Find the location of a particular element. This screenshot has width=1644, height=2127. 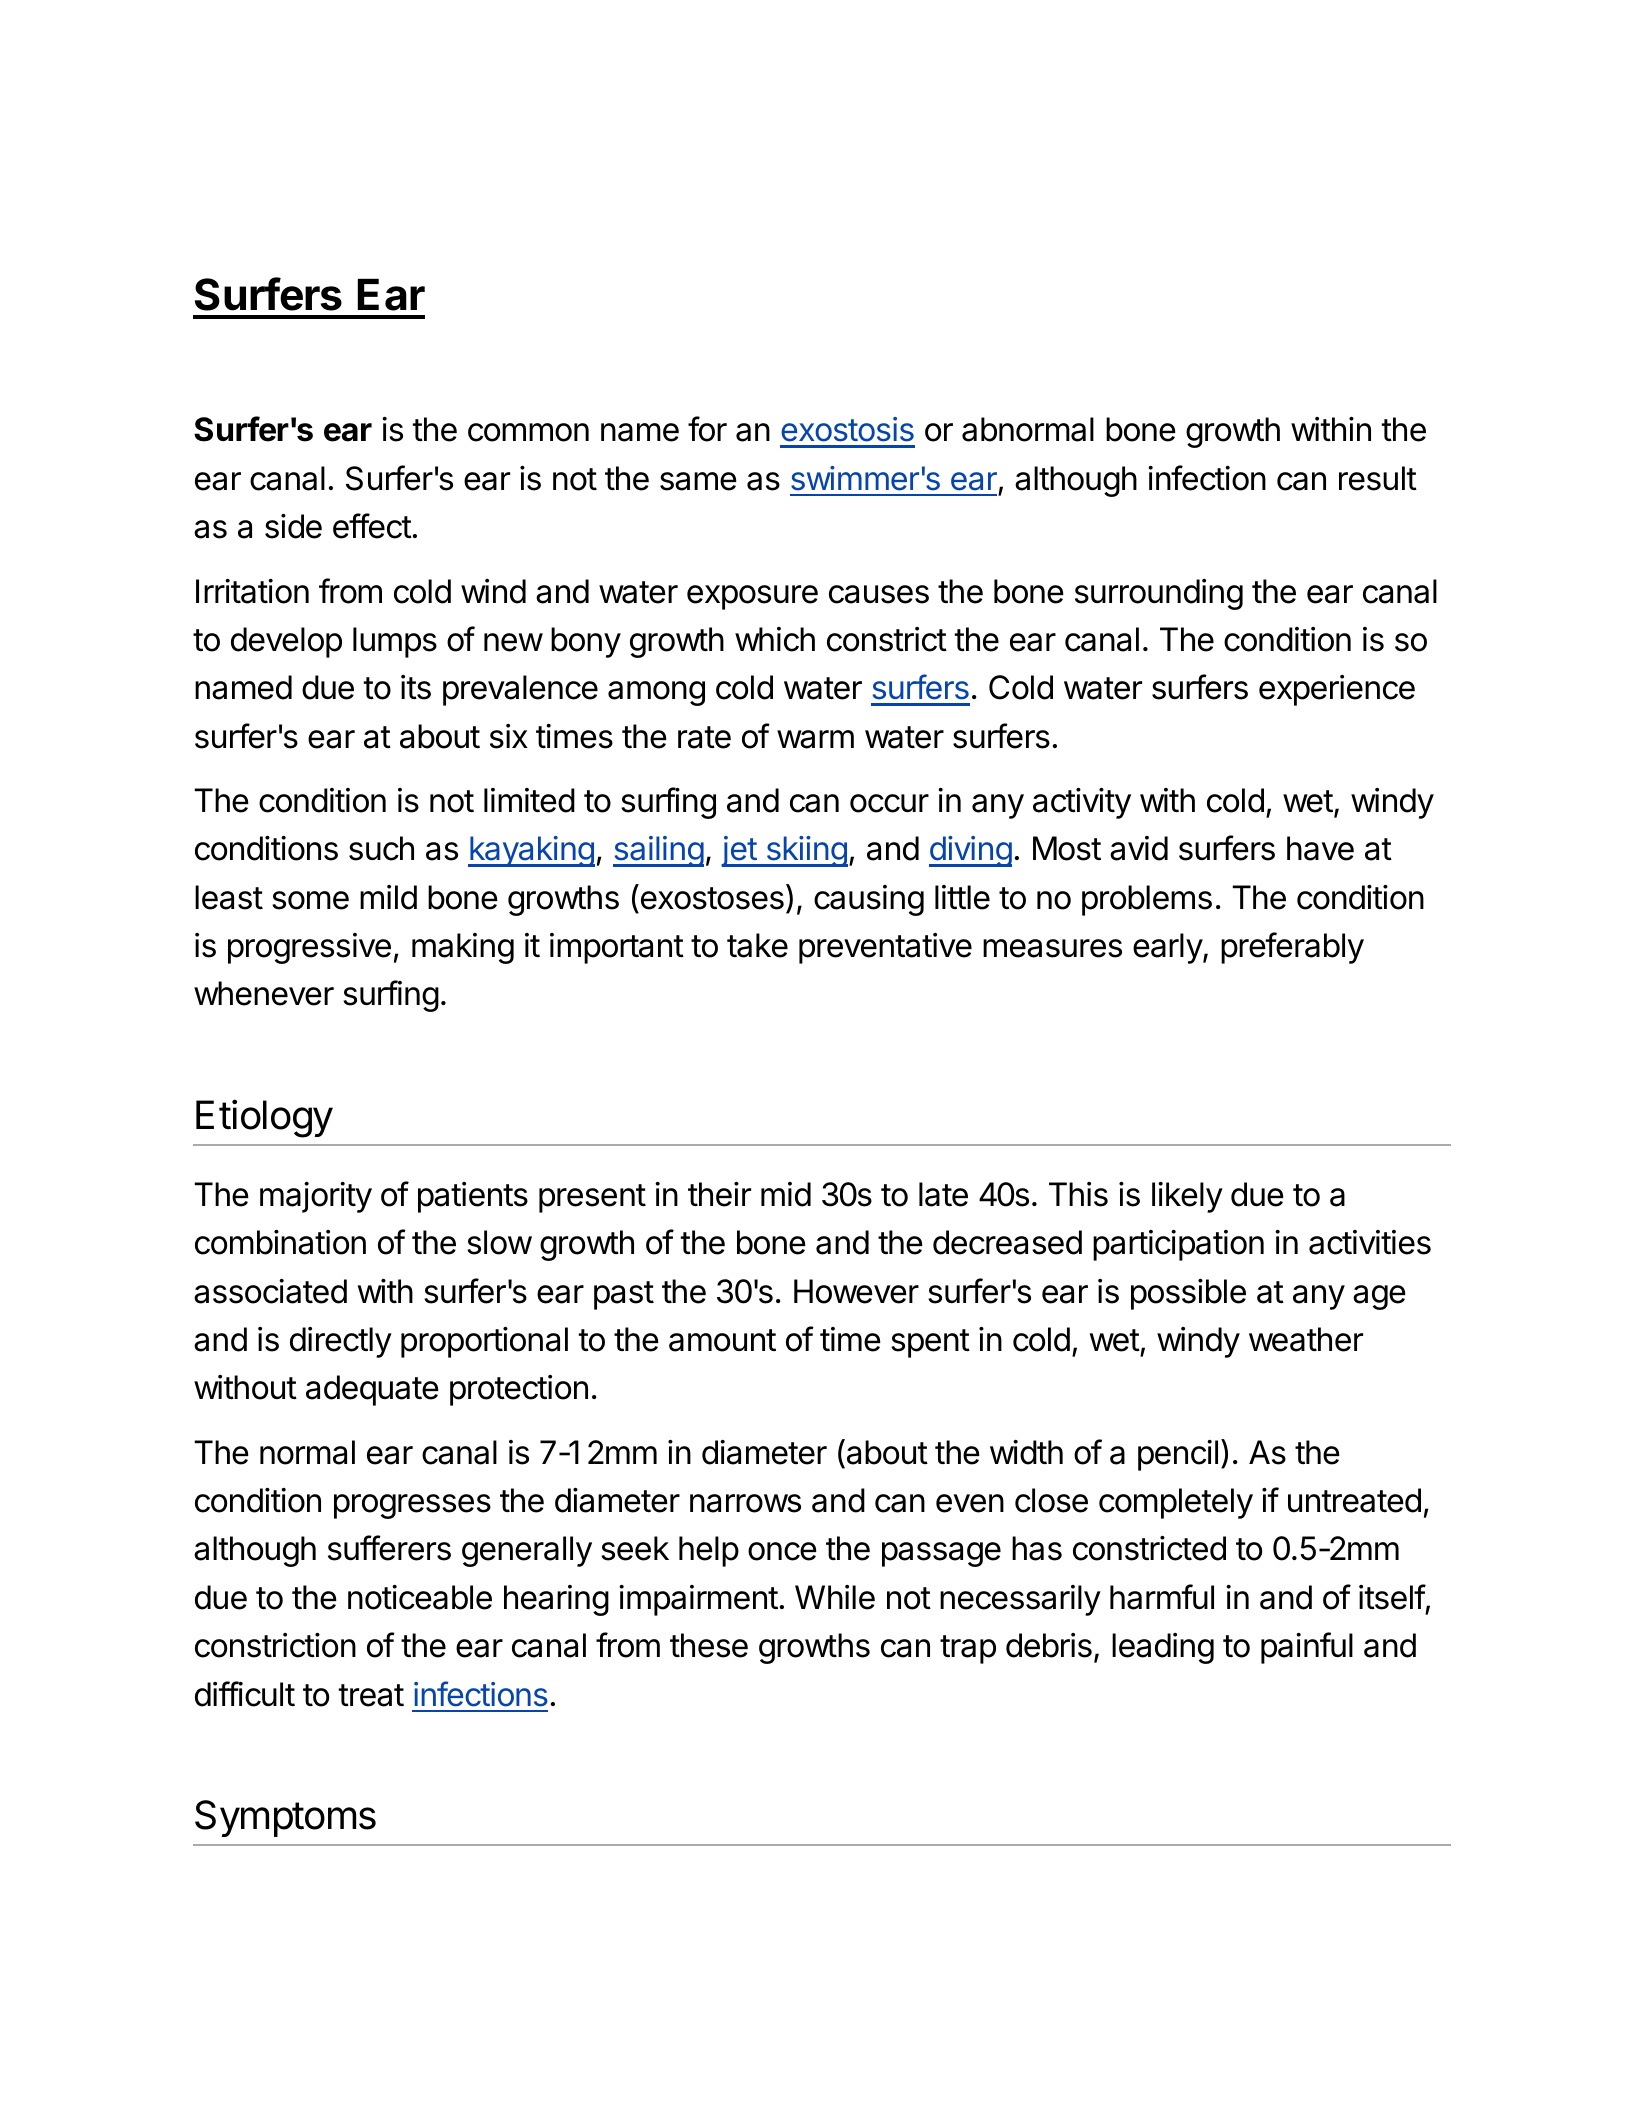

mid is located at coordinates (786, 1194).
